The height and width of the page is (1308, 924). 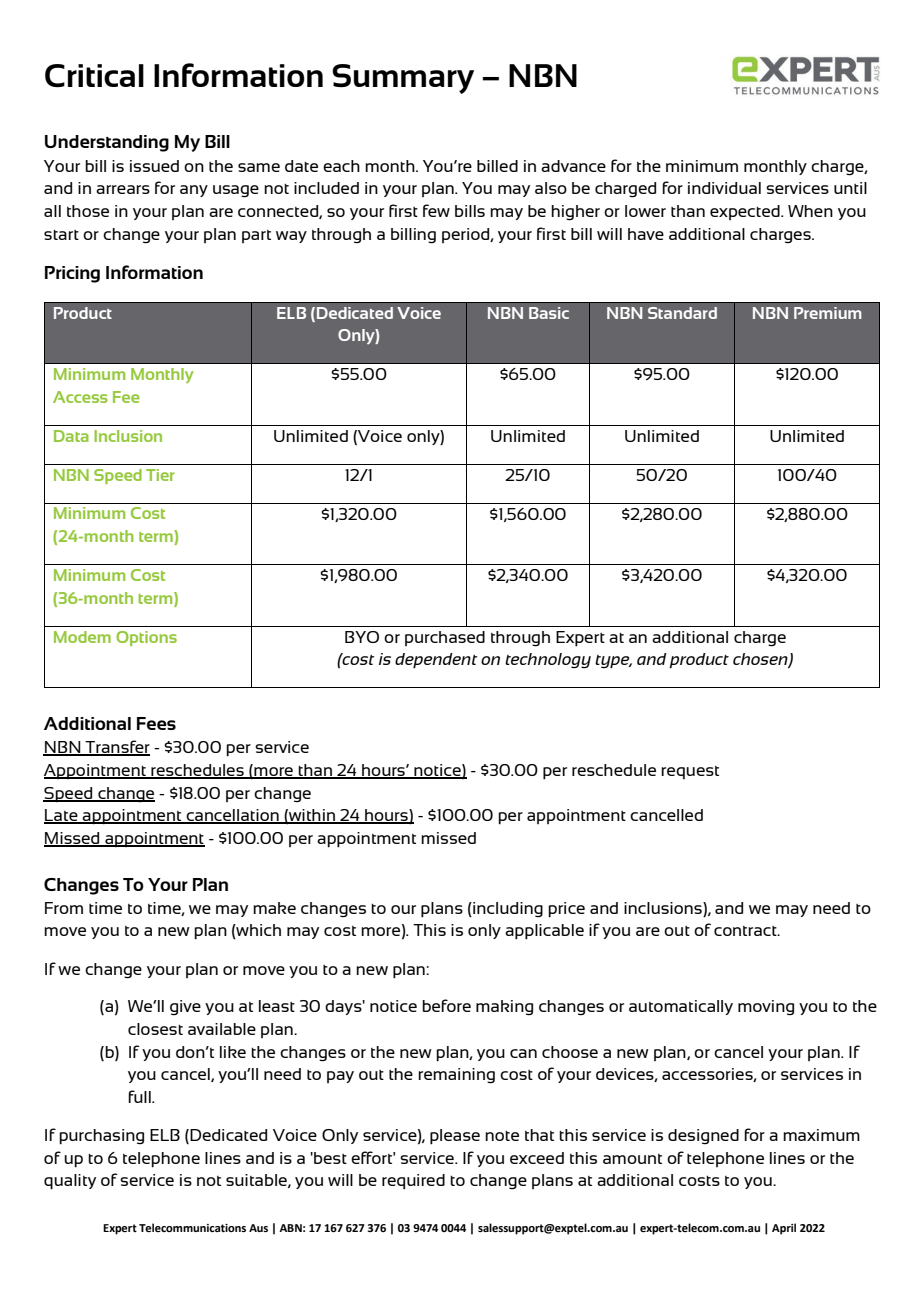 I want to click on Summary, so click(x=403, y=79).
